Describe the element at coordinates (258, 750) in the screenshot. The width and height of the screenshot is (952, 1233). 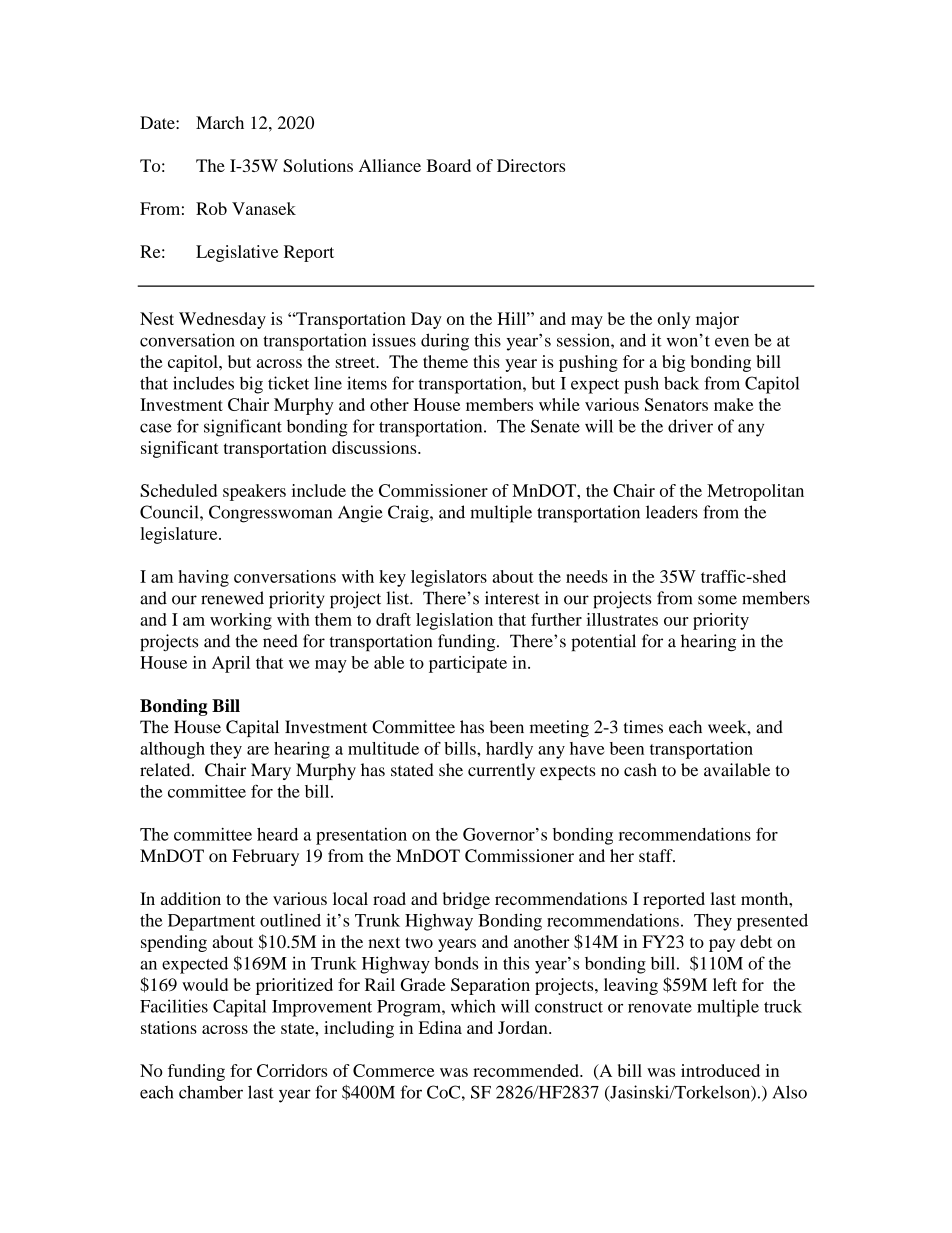
I see `are` at that location.
